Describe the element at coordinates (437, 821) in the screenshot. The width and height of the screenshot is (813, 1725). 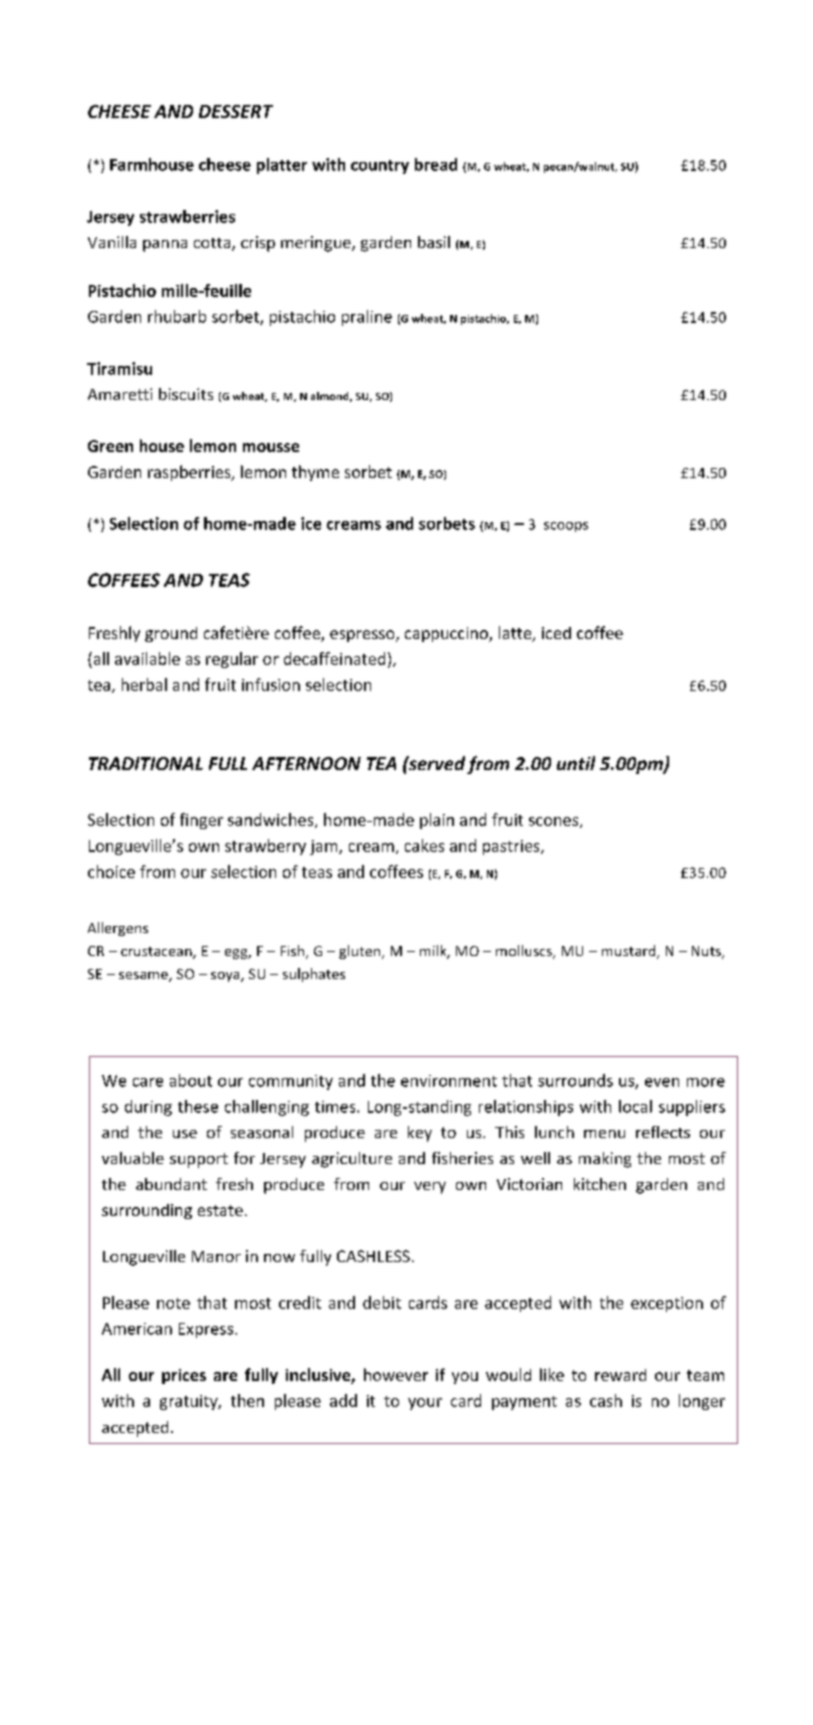
I see `plain` at that location.
